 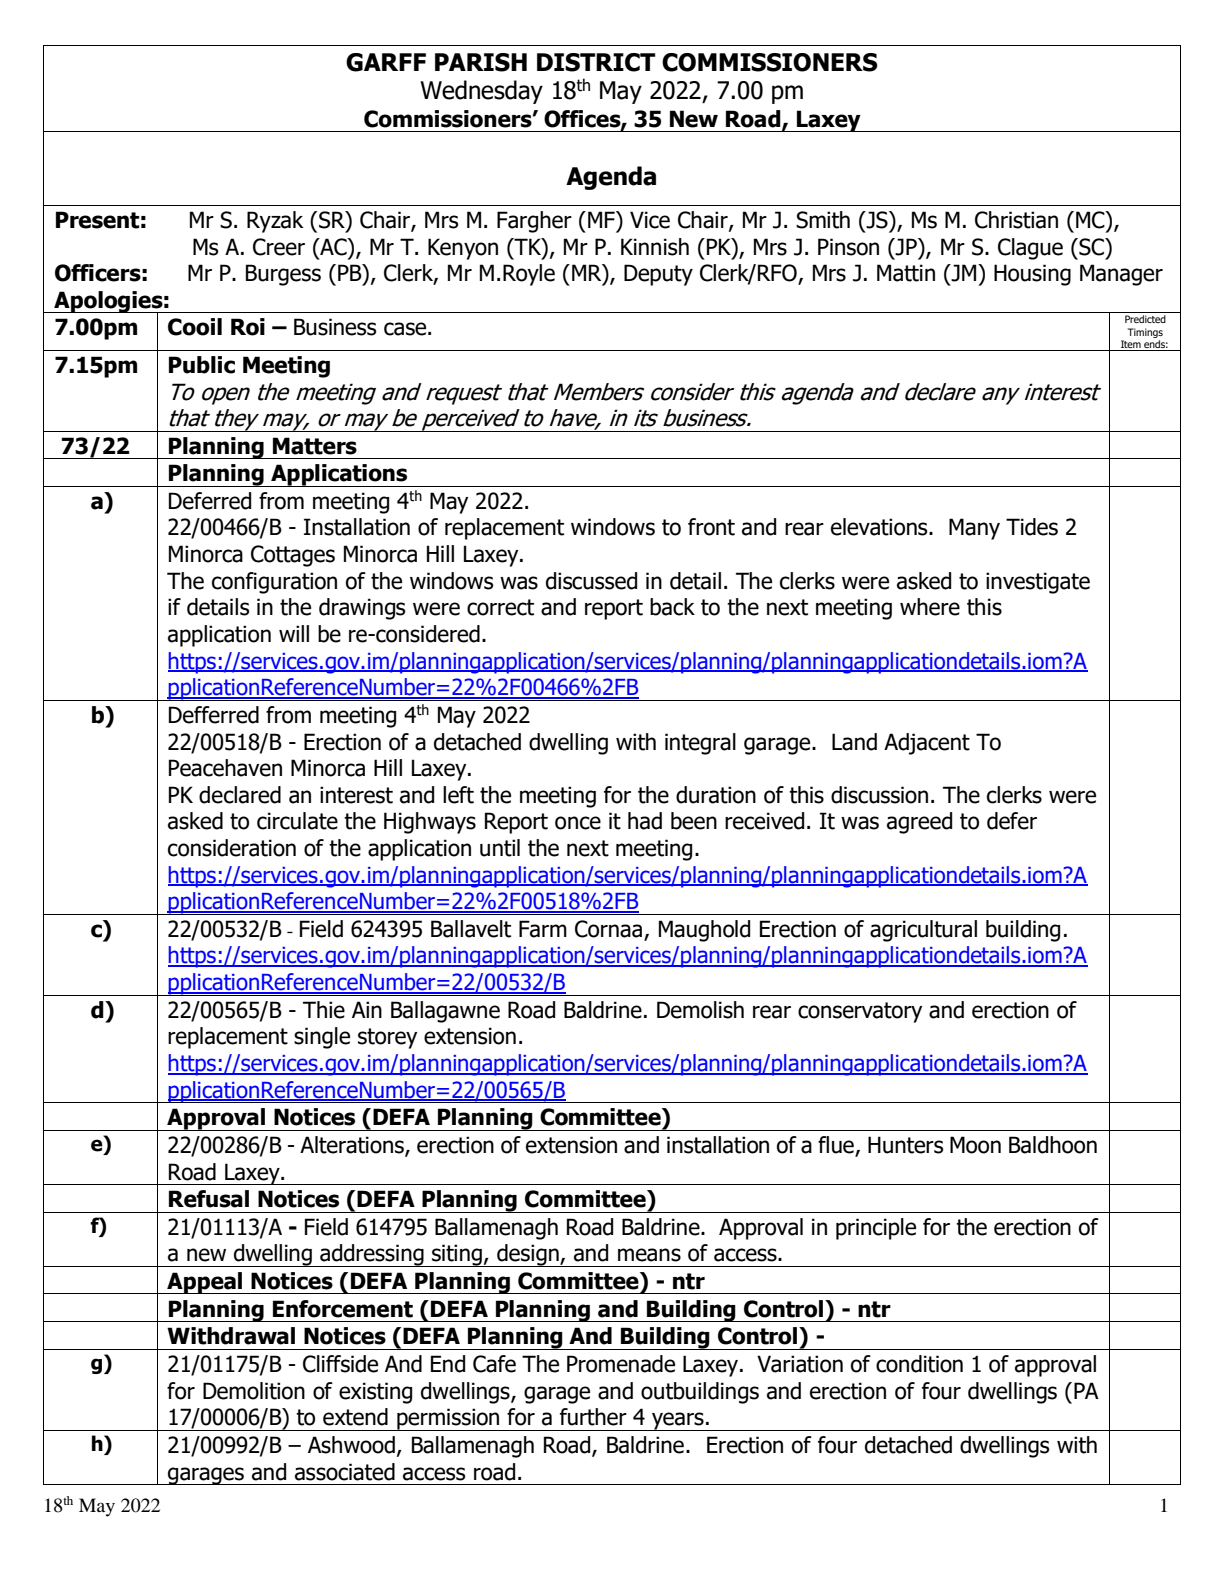 I want to click on Ain, so click(x=367, y=1009).
